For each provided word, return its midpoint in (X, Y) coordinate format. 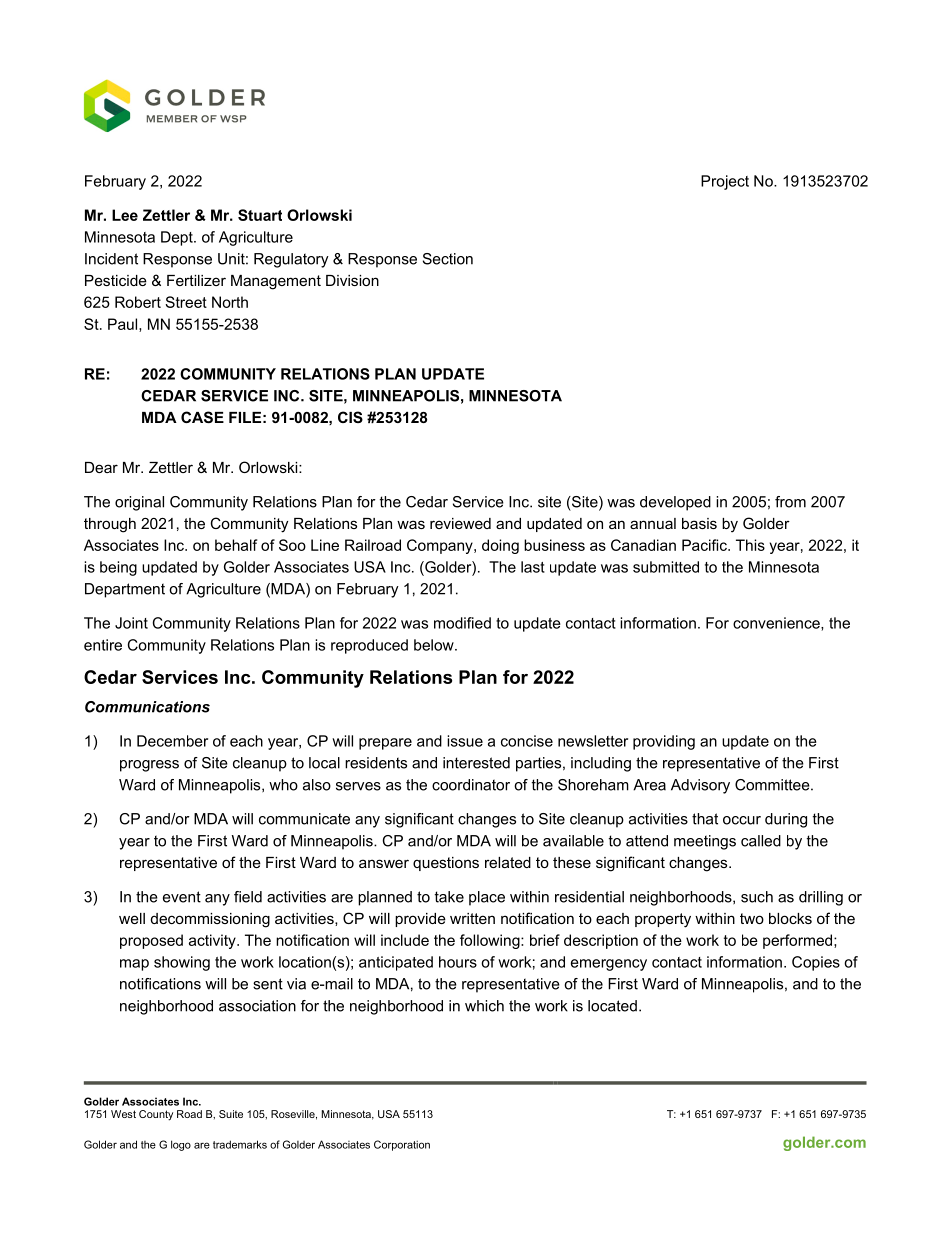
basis (699, 523)
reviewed (460, 523)
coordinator (471, 785)
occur (742, 820)
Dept (178, 238)
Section (448, 259)
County (156, 1115)
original (139, 503)
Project (725, 182)
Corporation (402, 1145)
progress (149, 766)
